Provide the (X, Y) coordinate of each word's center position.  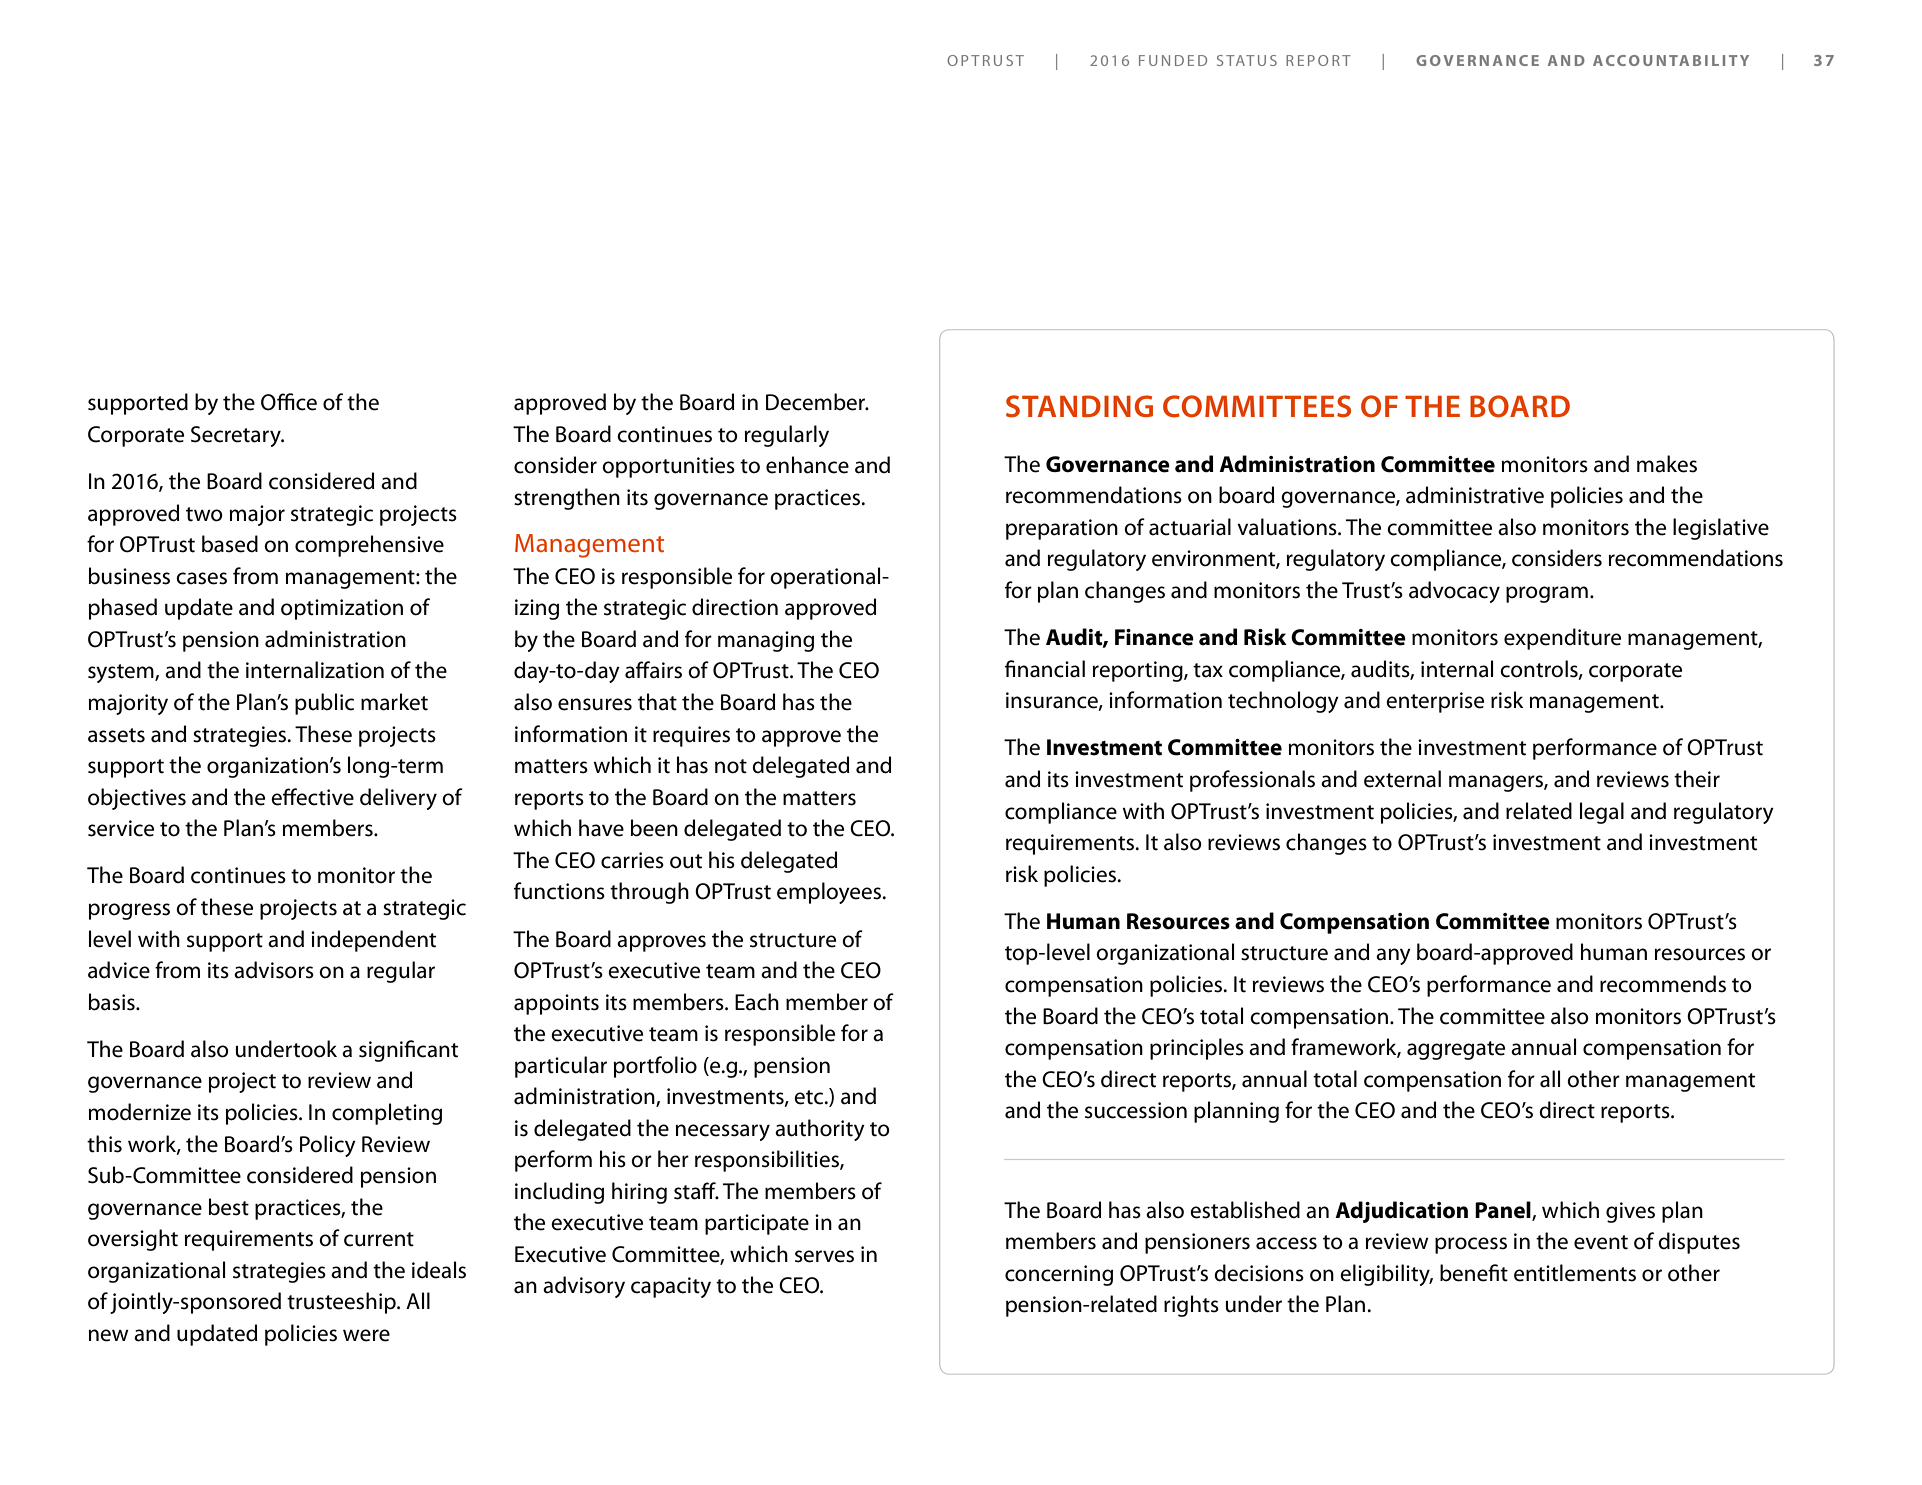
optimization (342, 609)
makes (1667, 464)
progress (129, 911)
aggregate (1456, 1050)
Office (289, 402)
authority (820, 1130)
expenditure (1562, 639)
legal (1602, 813)
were (366, 1335)
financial (1045, 669)
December (817, 402)
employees (830, 893)
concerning (1059, 1275)
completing (387, 1114)
